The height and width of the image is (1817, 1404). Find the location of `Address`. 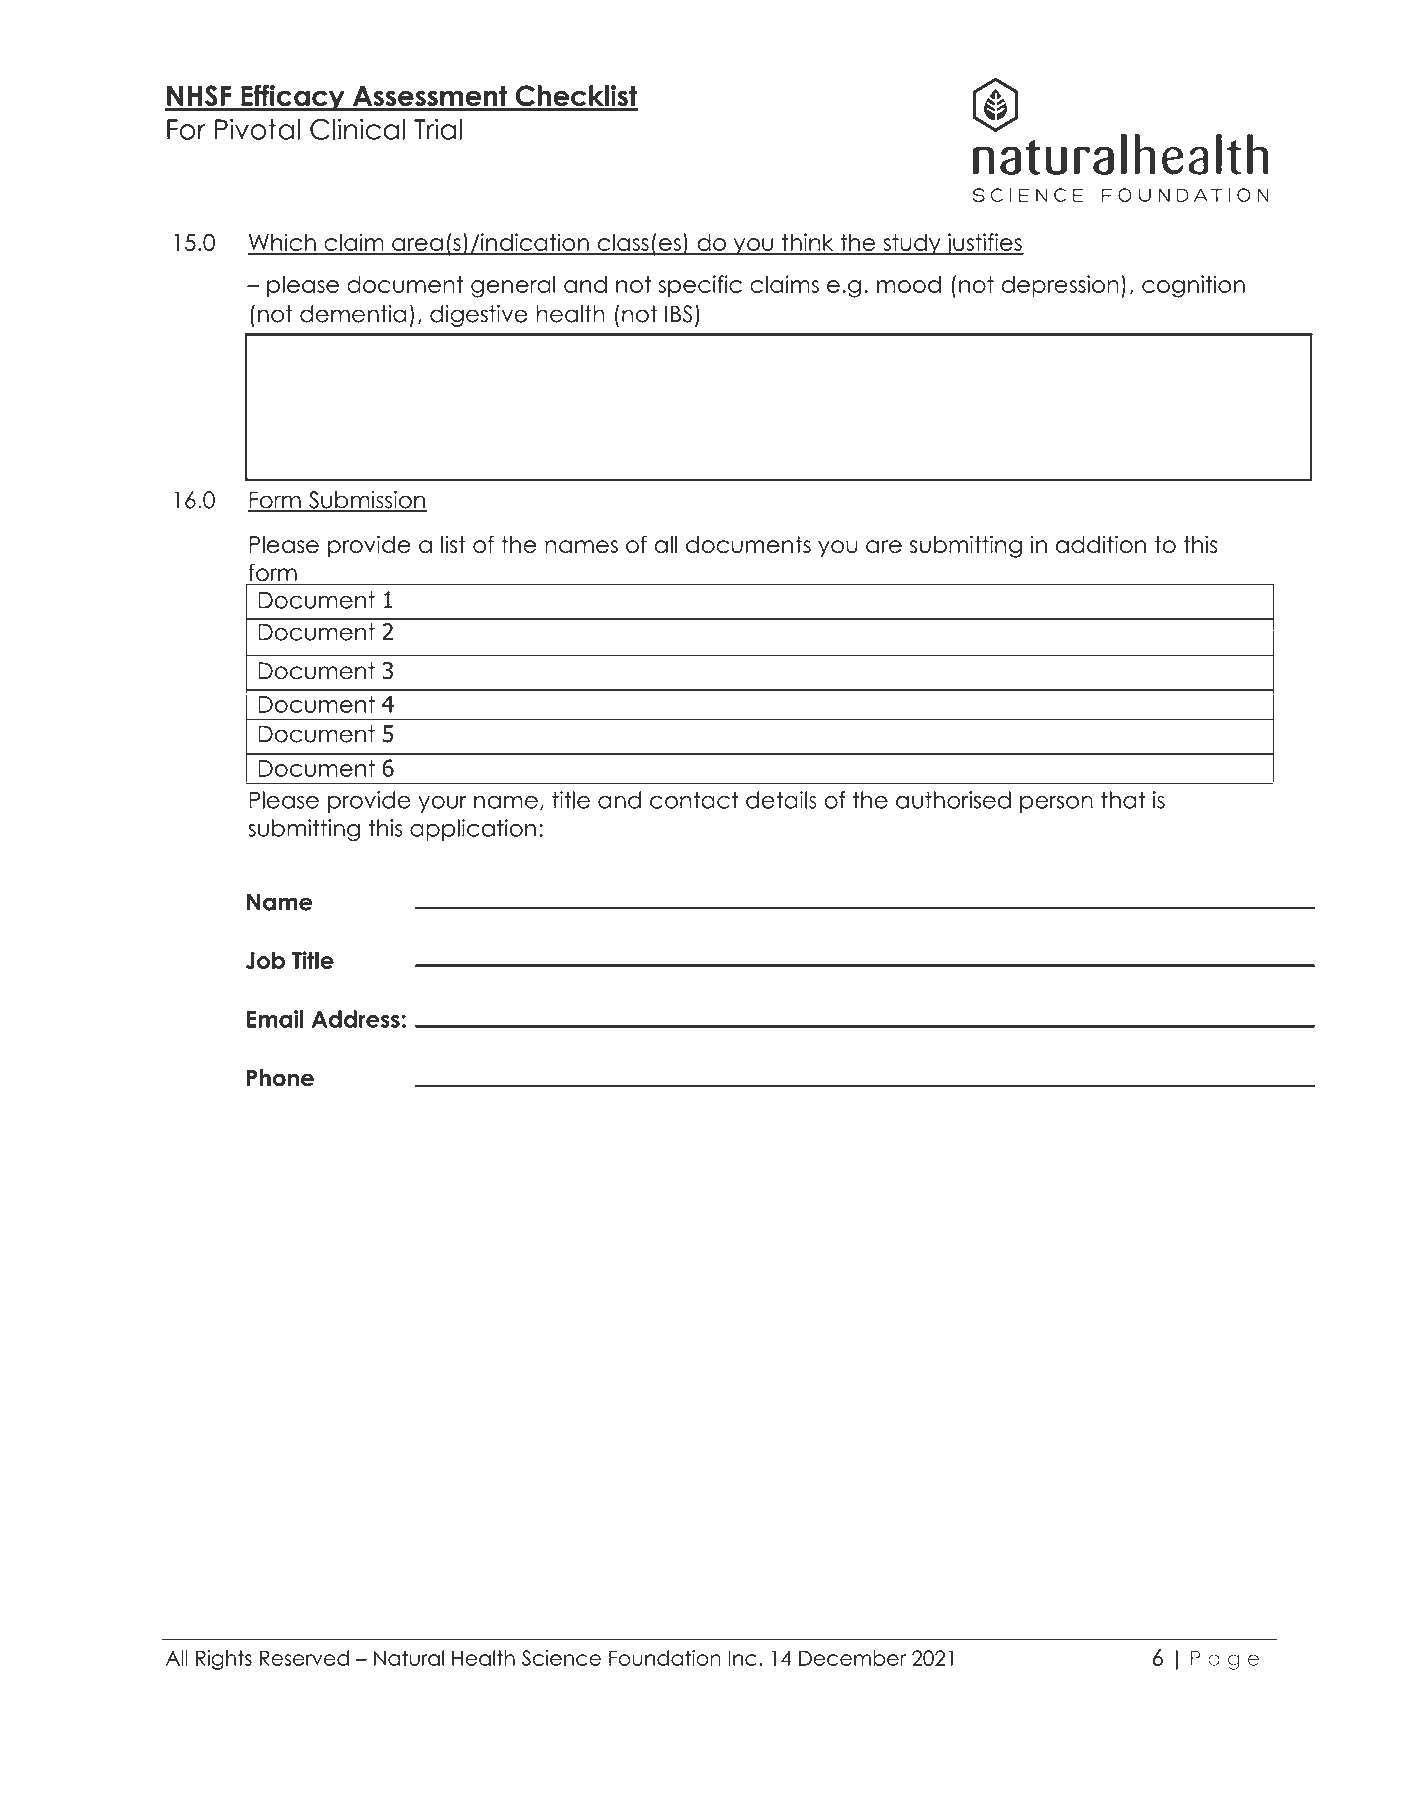

Address is located at coordinates (356, 1019).
